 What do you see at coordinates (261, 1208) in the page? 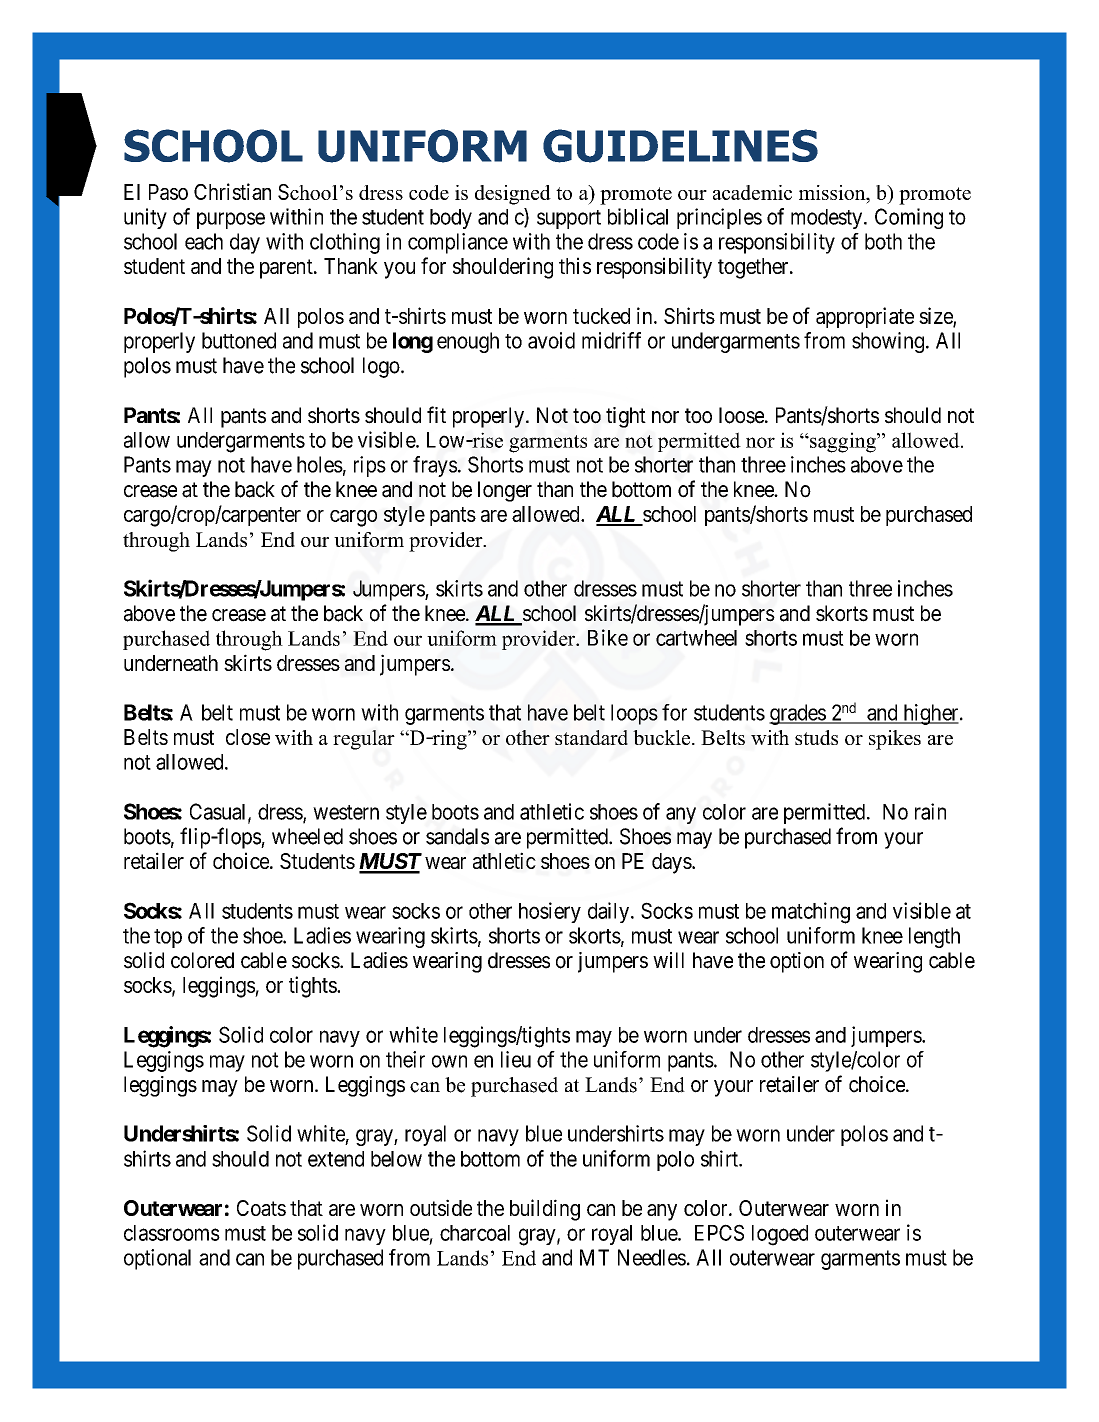
I see `Coats` at bounding box center [261, 1208].
